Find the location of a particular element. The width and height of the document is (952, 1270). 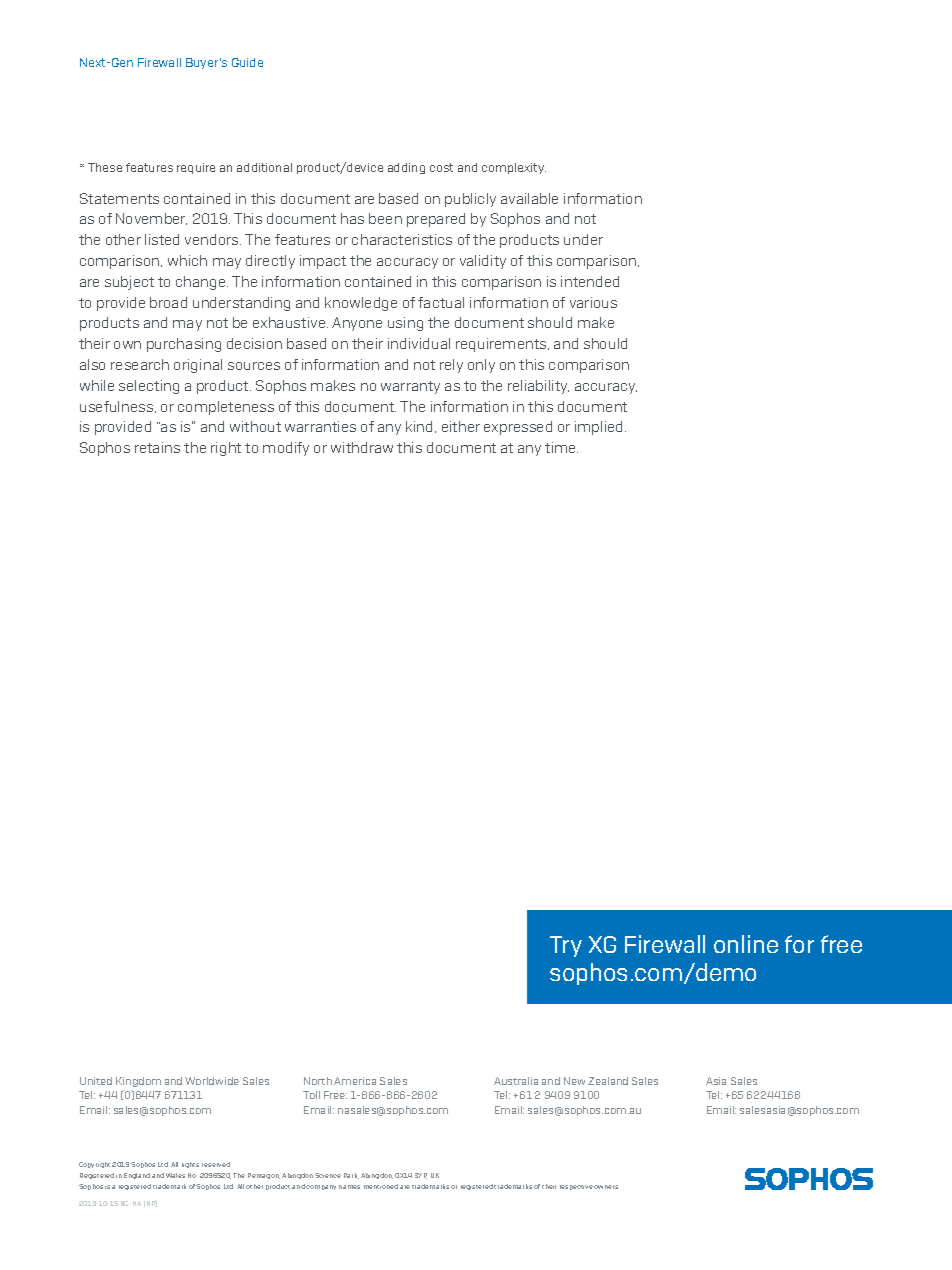

Try is located at coordinates (566, 946).
